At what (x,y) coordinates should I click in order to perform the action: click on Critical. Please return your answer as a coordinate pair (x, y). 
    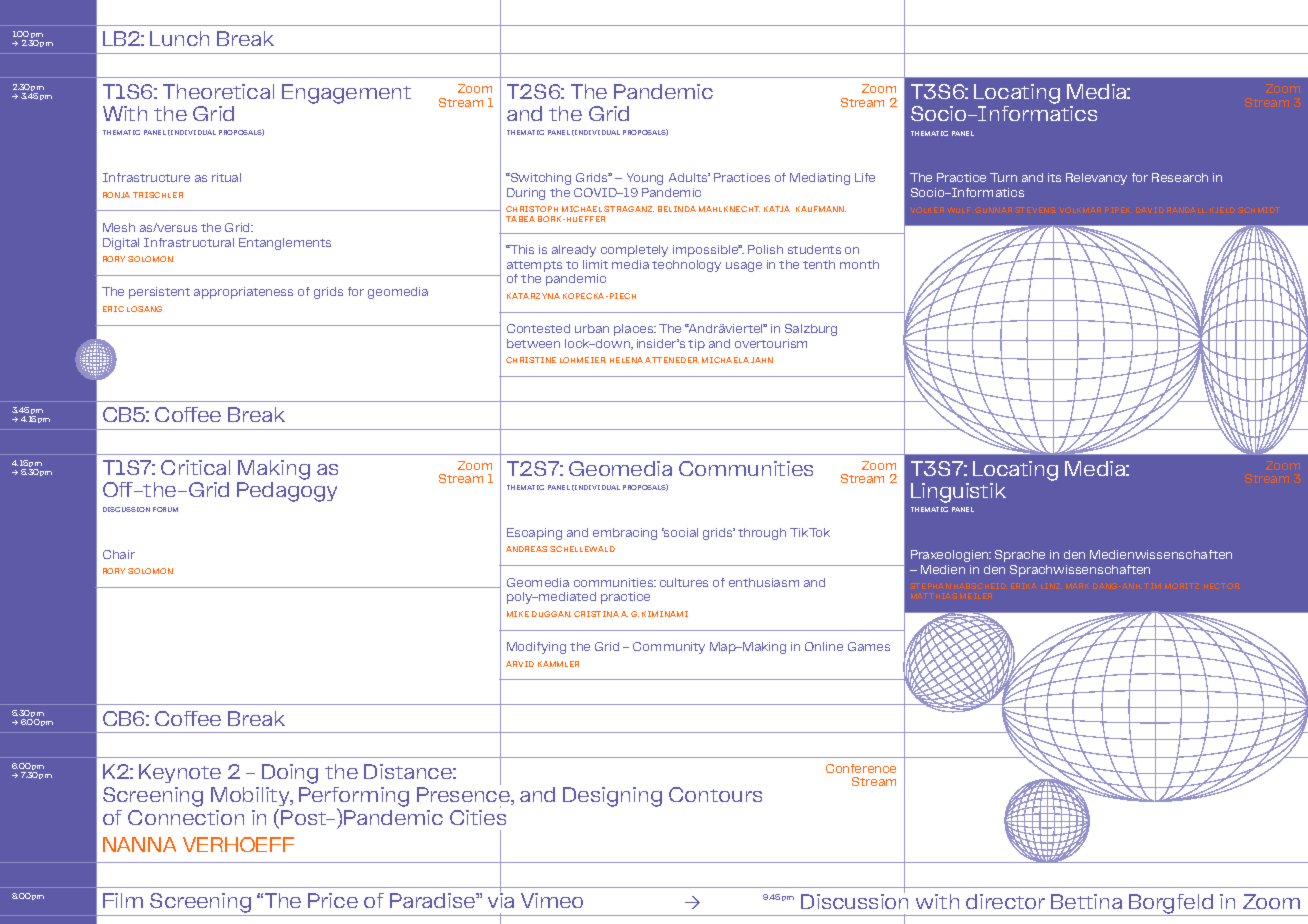
    Looking at the image, I should click on (195, 467).
